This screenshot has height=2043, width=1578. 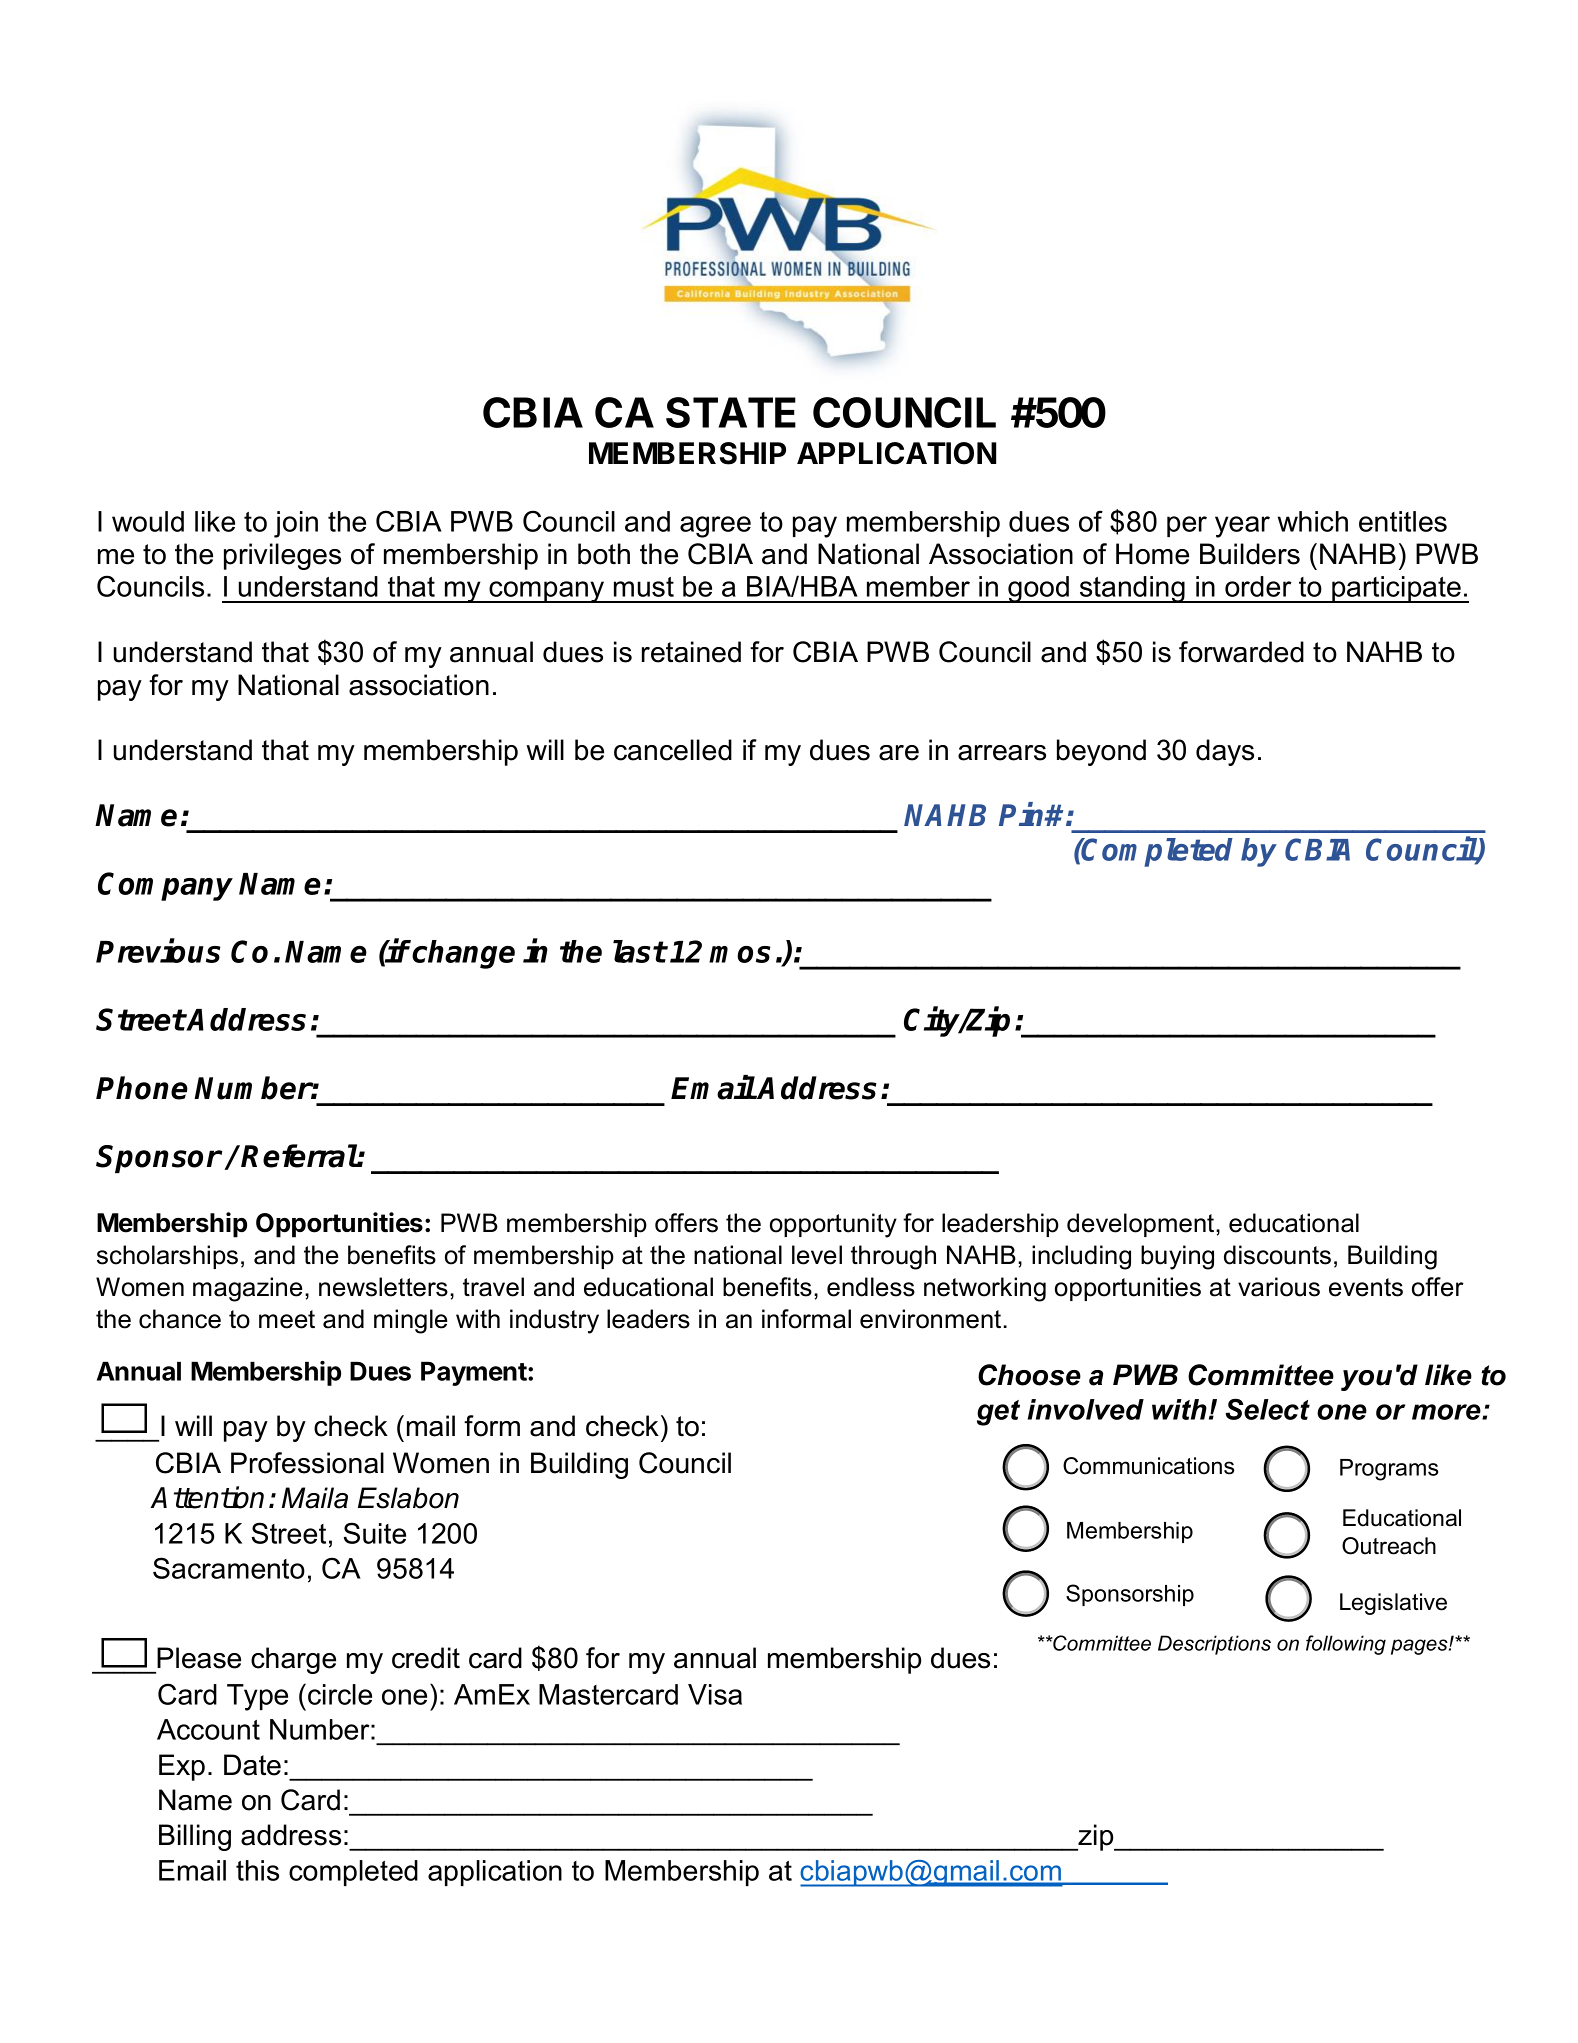 I want to click on join, so click(x=296, y=524).
